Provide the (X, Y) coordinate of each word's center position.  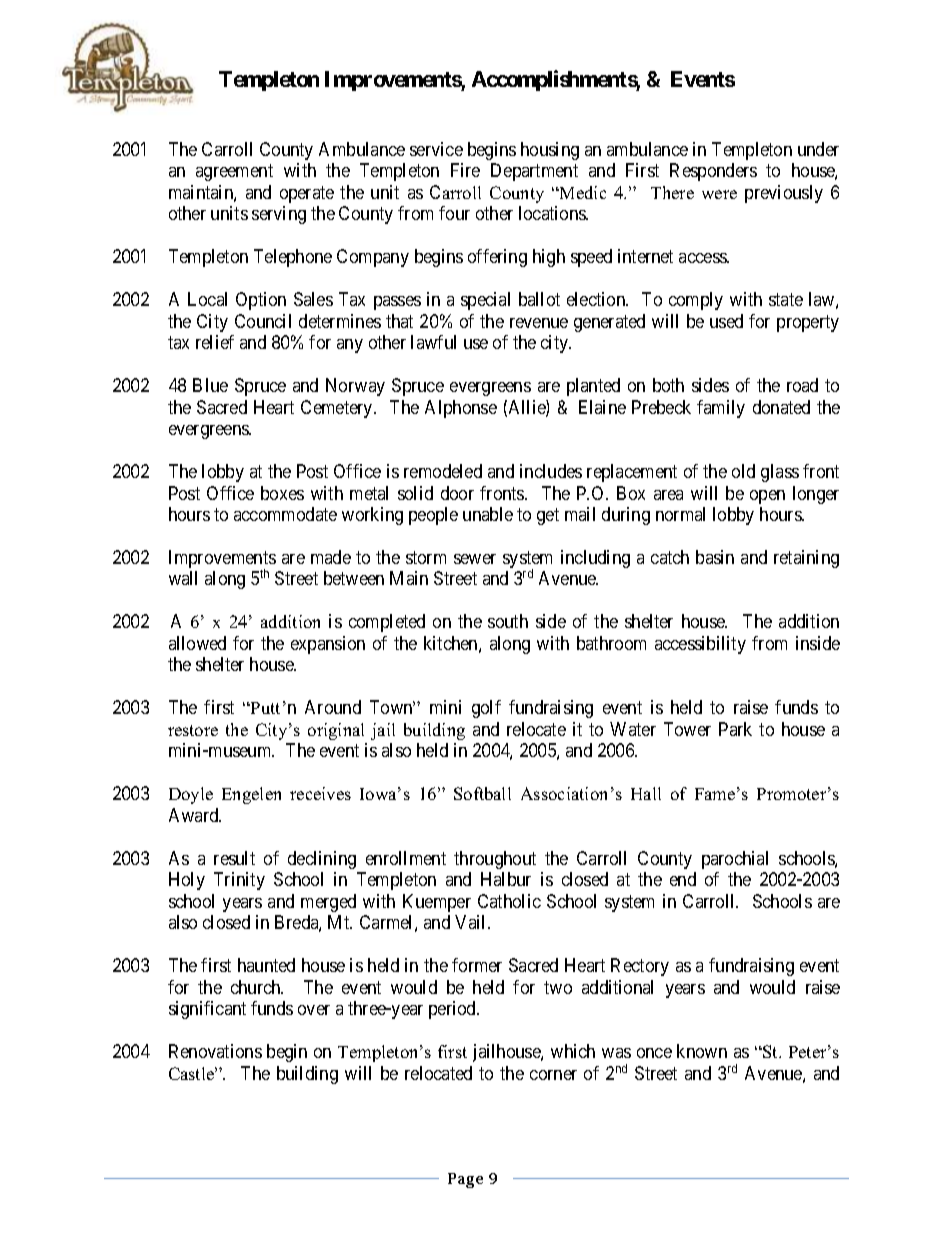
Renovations (215, 1051)
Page (465, 1180)
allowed (197, 643)
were (719, 194)
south (508, 621)
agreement (234, 172)
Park (735, 729)
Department (534, 172)
